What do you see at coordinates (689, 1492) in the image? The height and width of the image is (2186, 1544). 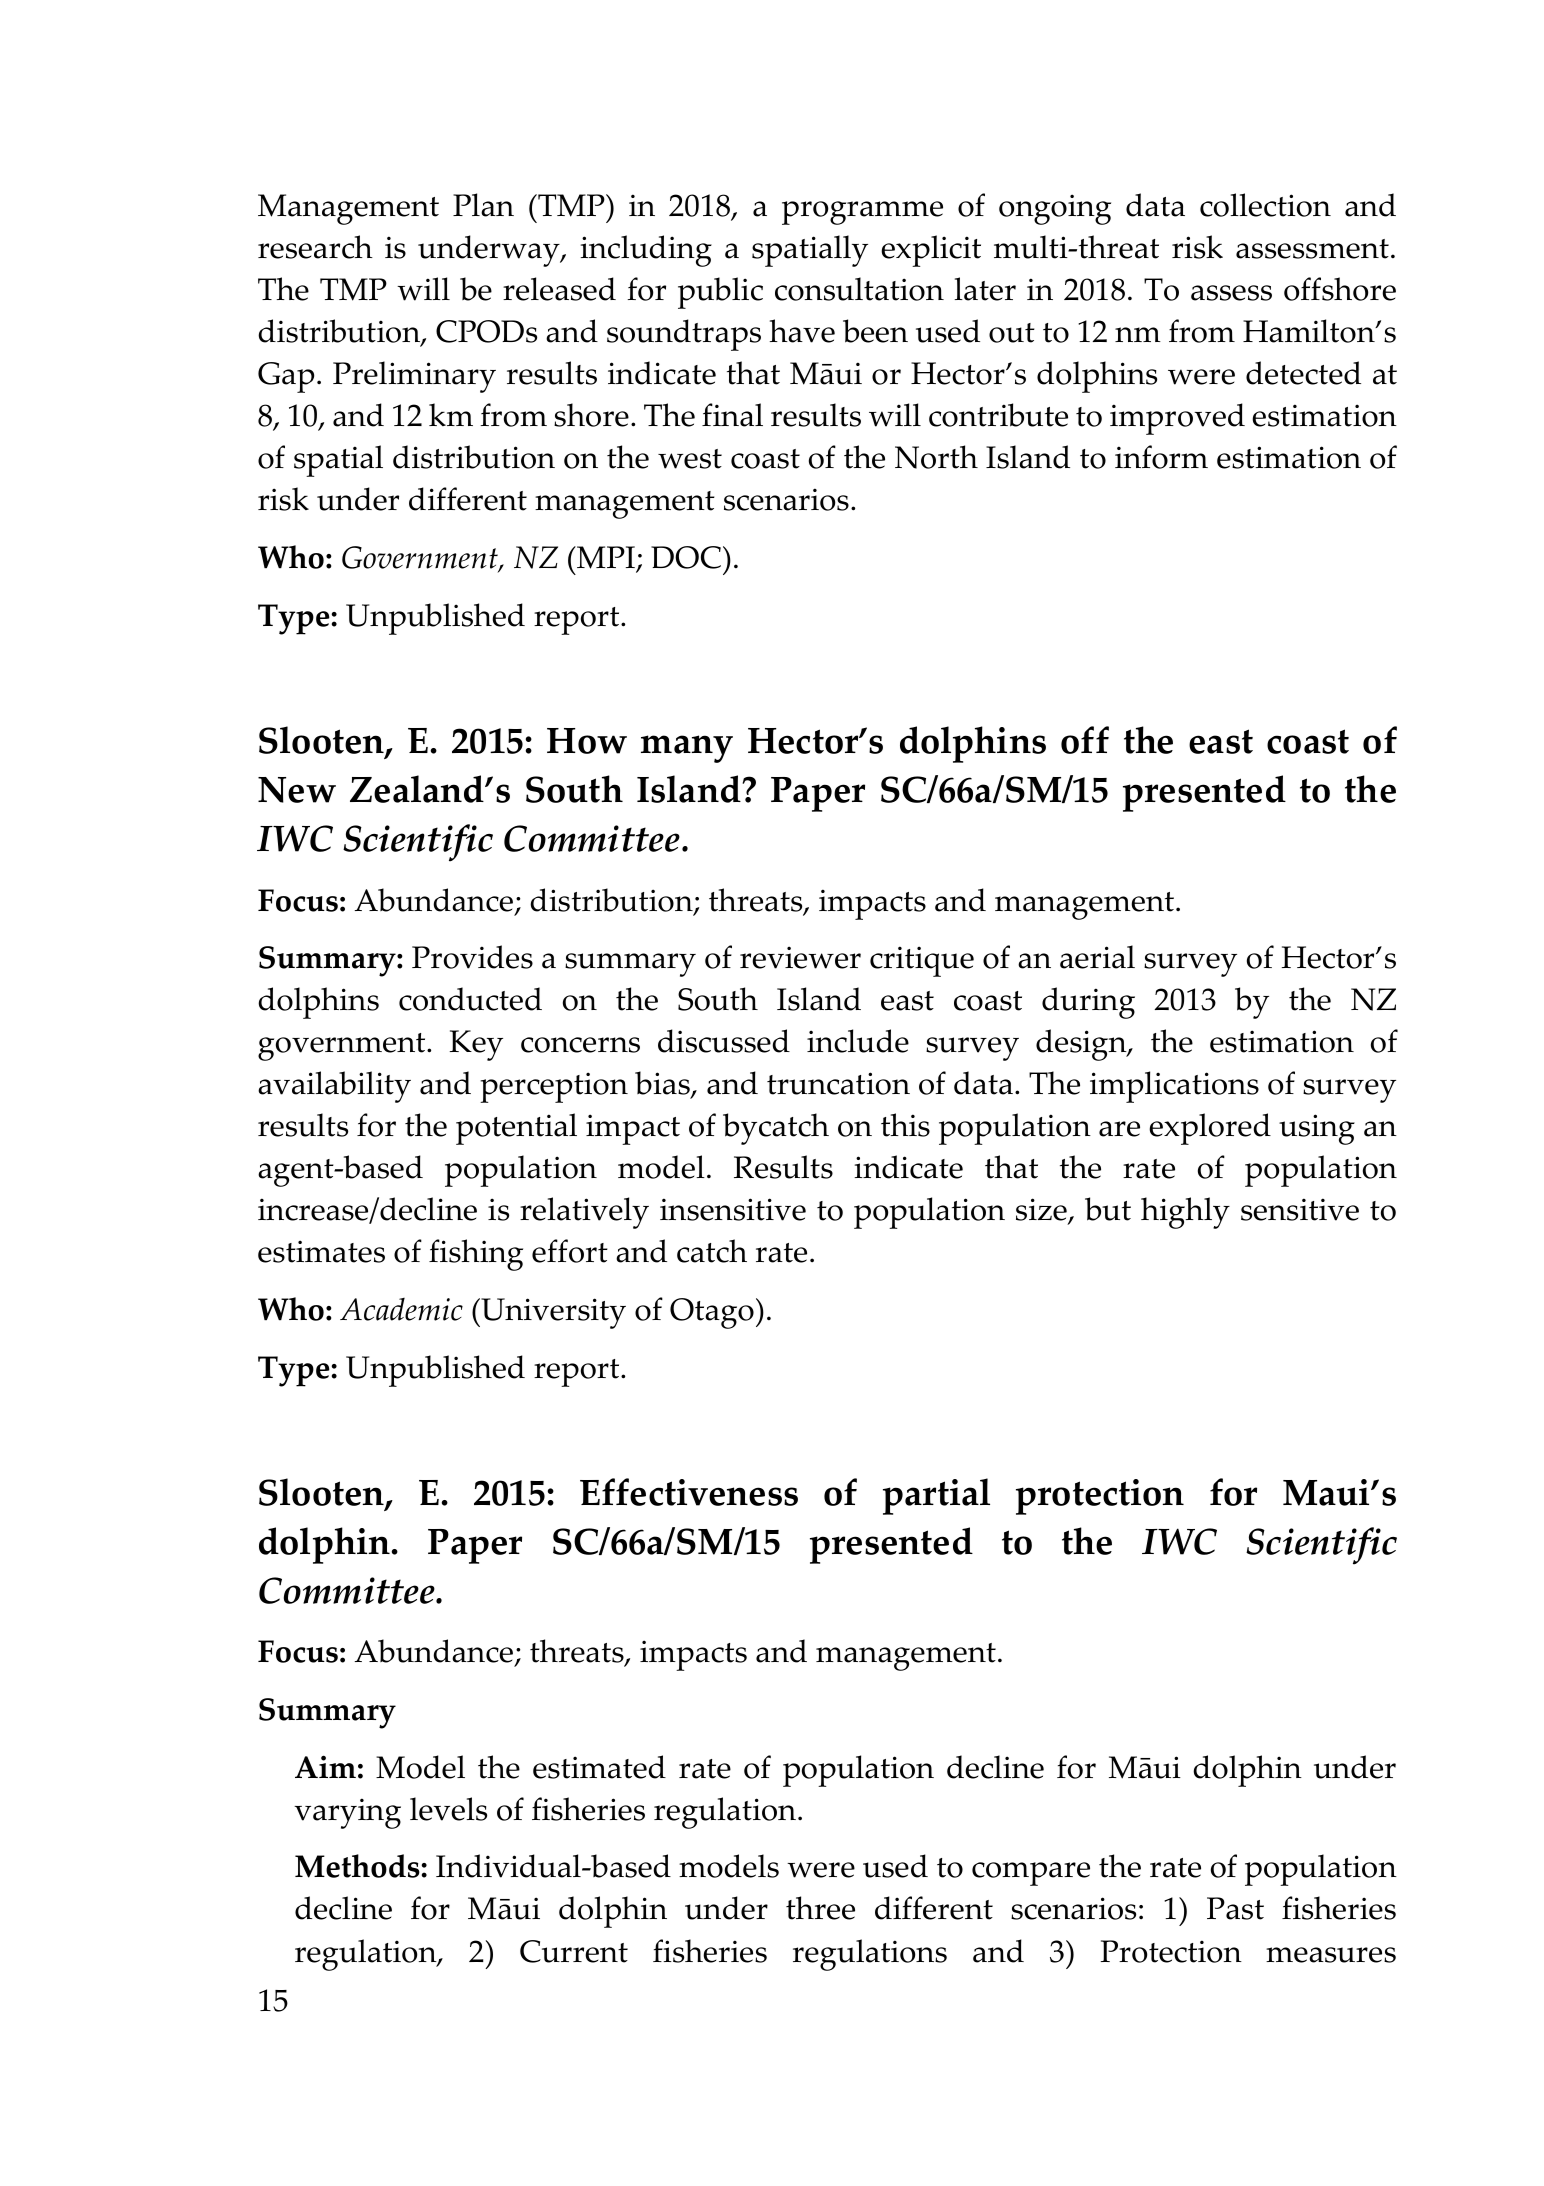 I see `Effectiveness` at bounding box center [689, 1492].
